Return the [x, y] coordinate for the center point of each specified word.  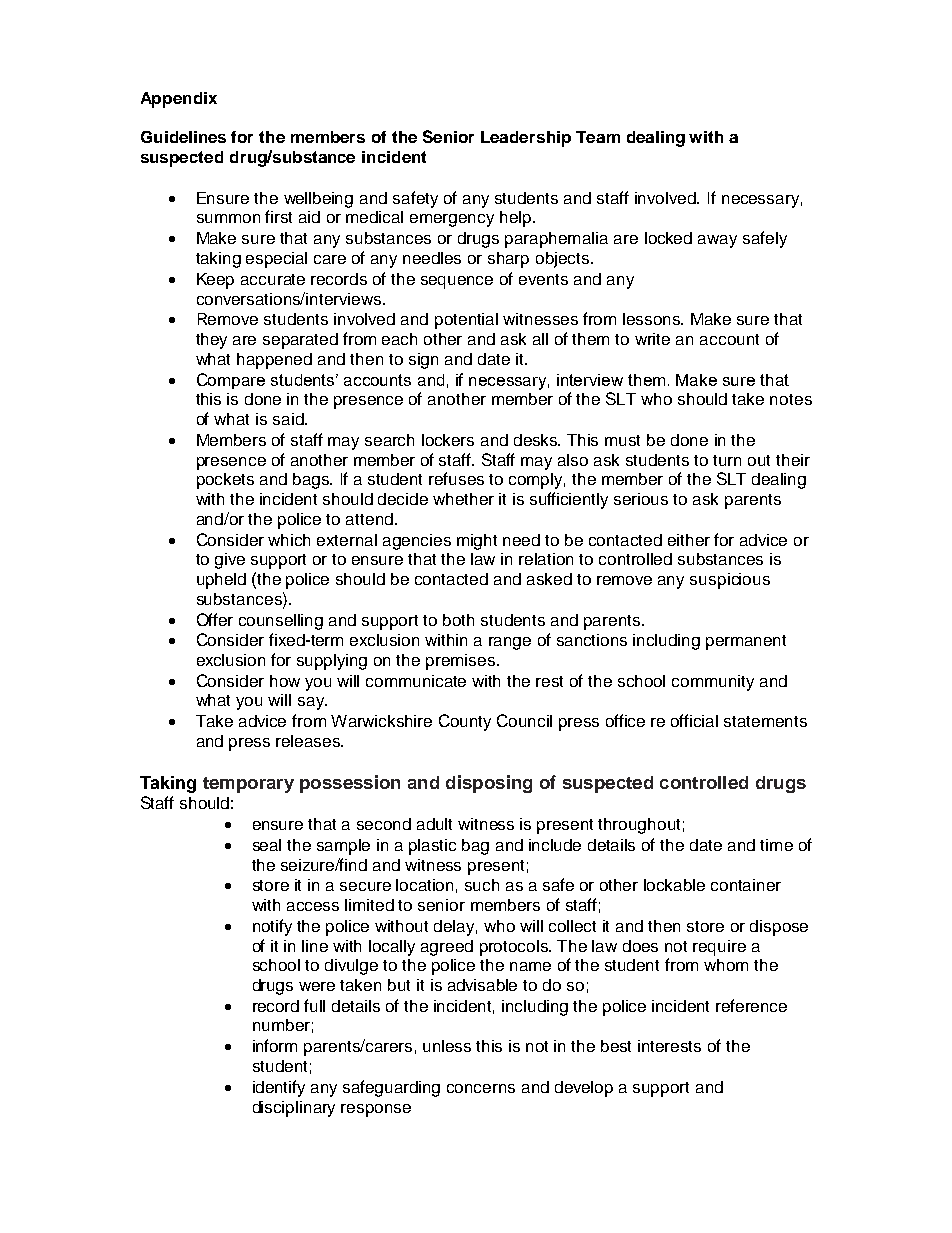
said [289, 419]
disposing [489, 784]
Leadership [526, 139]
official [694, 720]
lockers [448, 440]
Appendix [179, 100]
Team [598, 137]
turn [727, 460]
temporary [248, 785]
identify [279, 1088]
